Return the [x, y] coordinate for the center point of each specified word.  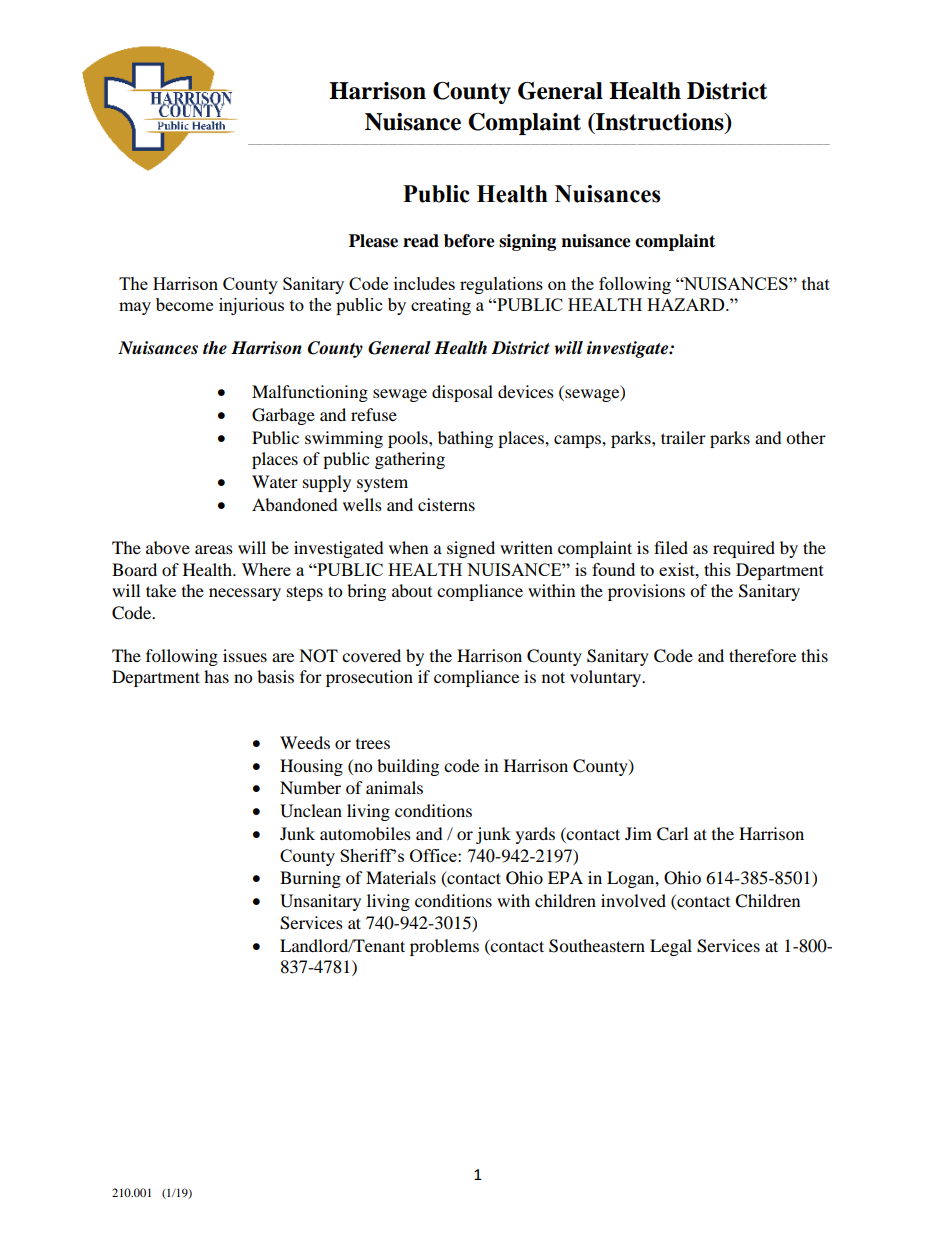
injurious [251, 306]
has [216, 676]
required [744, 549]
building [408, 767]
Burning [310, 879]
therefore [762, 655]
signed [471, 549]
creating [441, 306]
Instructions [660, 123]
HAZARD [687, 304]
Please [373, 241]
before [469, 241]
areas [214, 549]
